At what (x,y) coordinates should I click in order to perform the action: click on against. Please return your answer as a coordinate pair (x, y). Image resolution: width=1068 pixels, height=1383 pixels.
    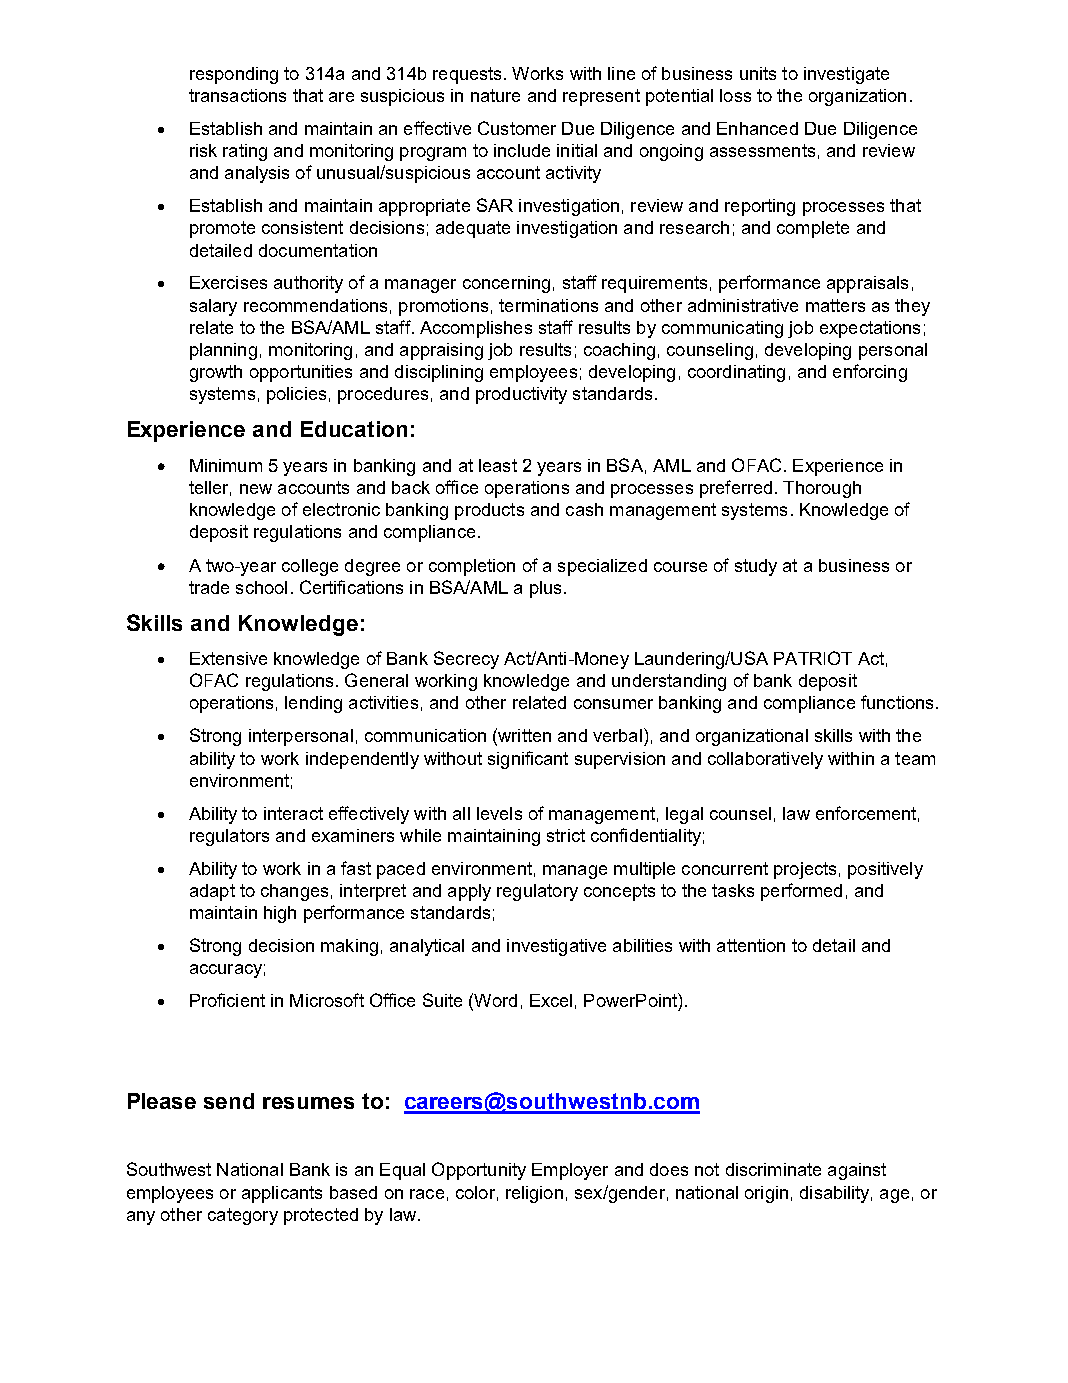
    Looking at the image, I should click on (857, 1171).
